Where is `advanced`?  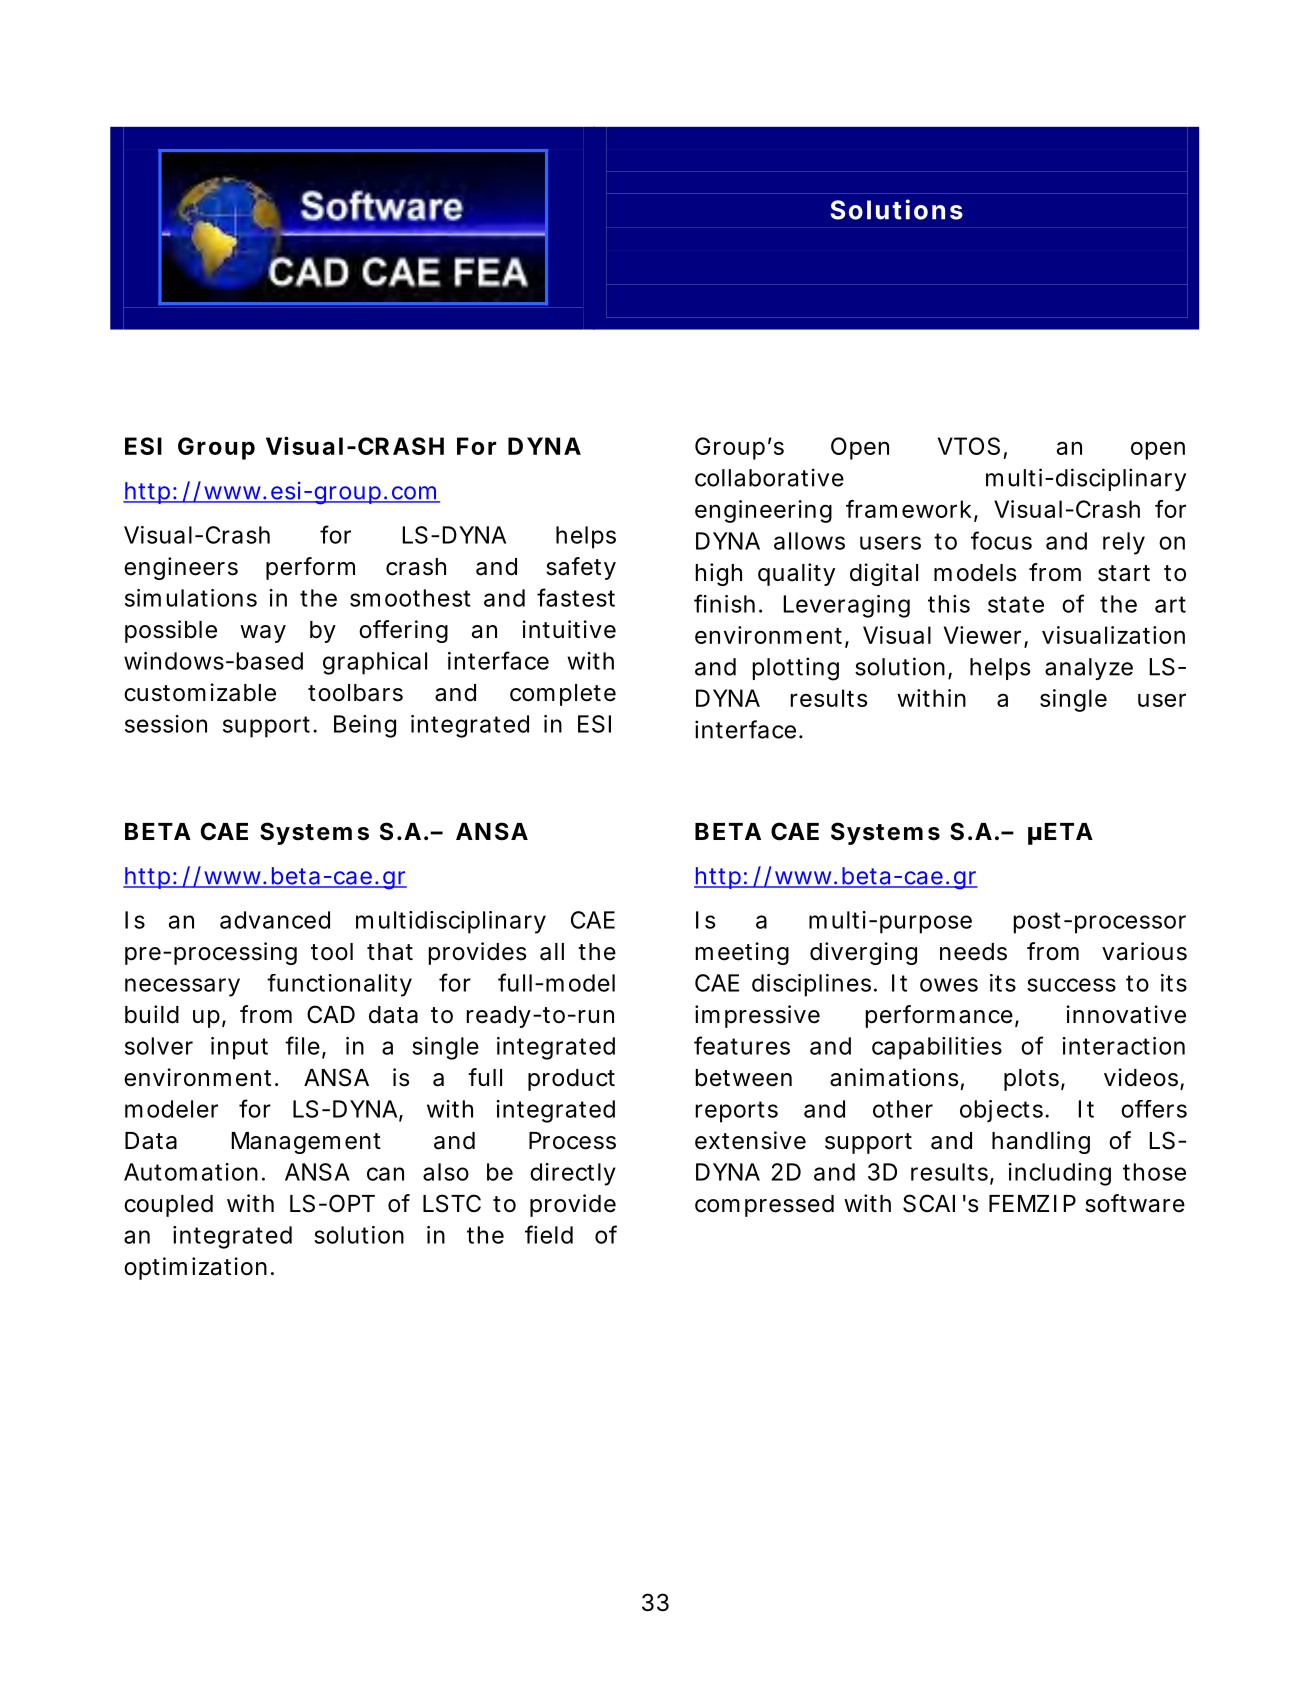 advanced is located at coordinates (275, 920).
